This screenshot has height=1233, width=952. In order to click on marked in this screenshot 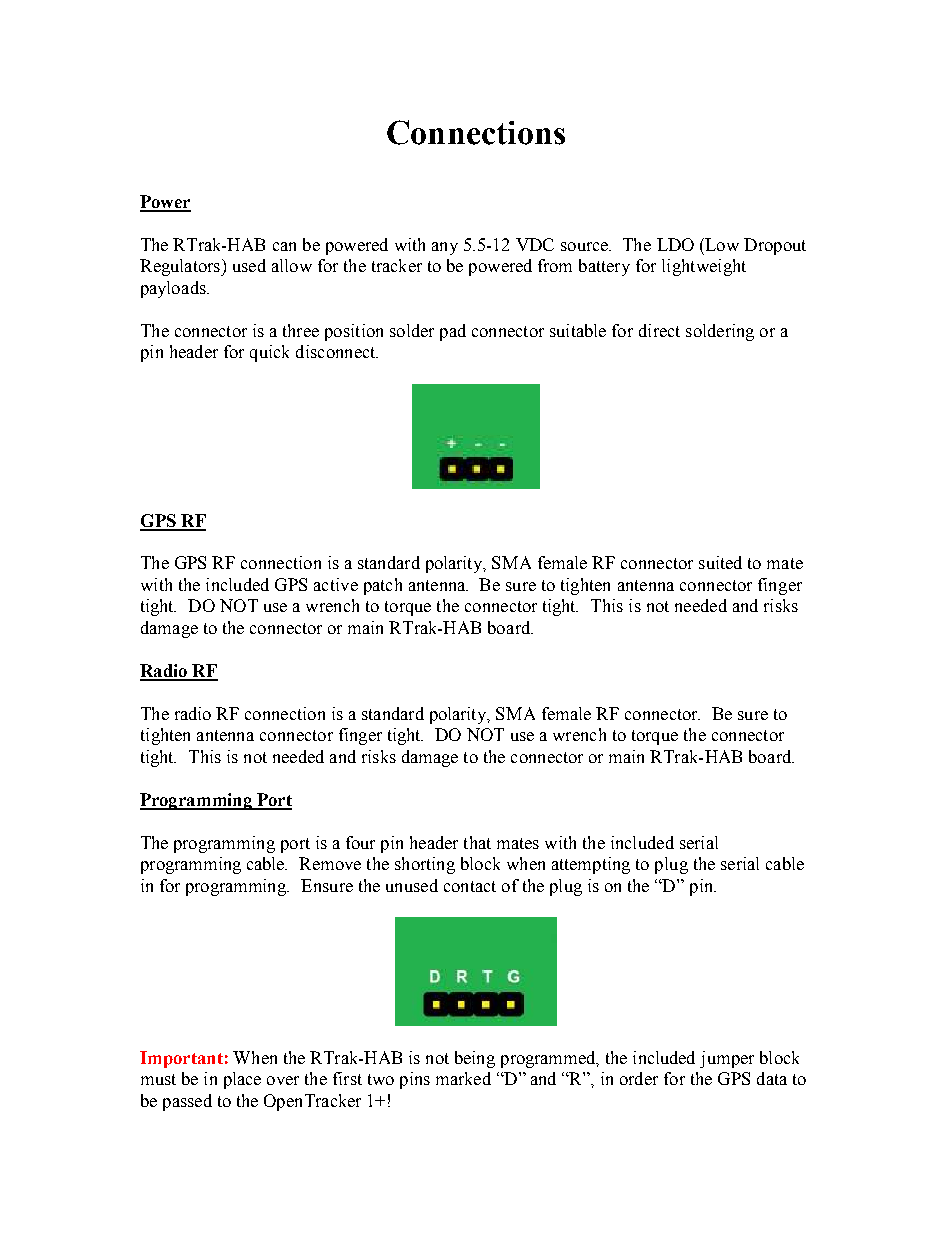, I will do `click(463, 1078)`.
